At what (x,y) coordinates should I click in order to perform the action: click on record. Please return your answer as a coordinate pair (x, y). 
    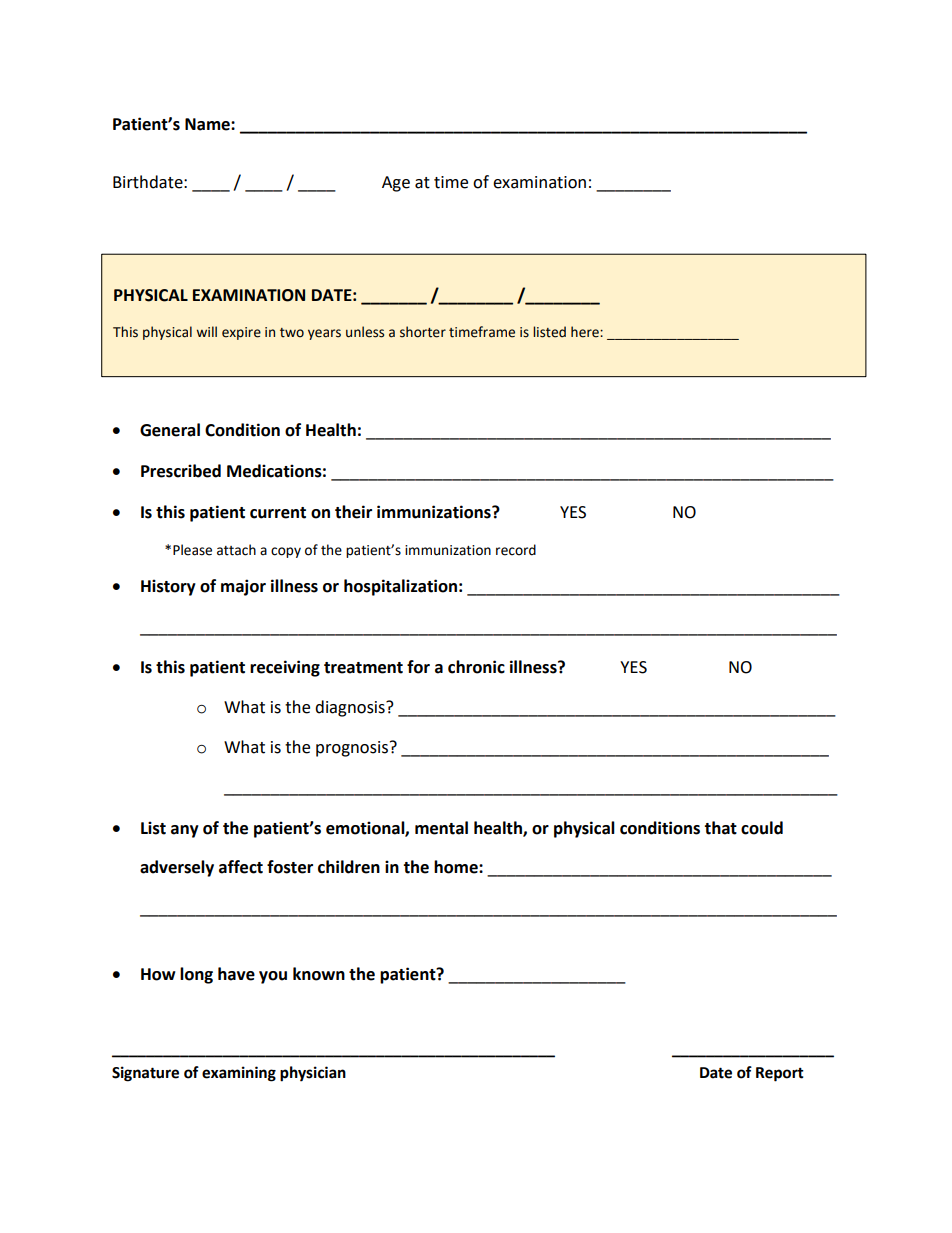
    Looking at the image, I should click on (516, 550).
